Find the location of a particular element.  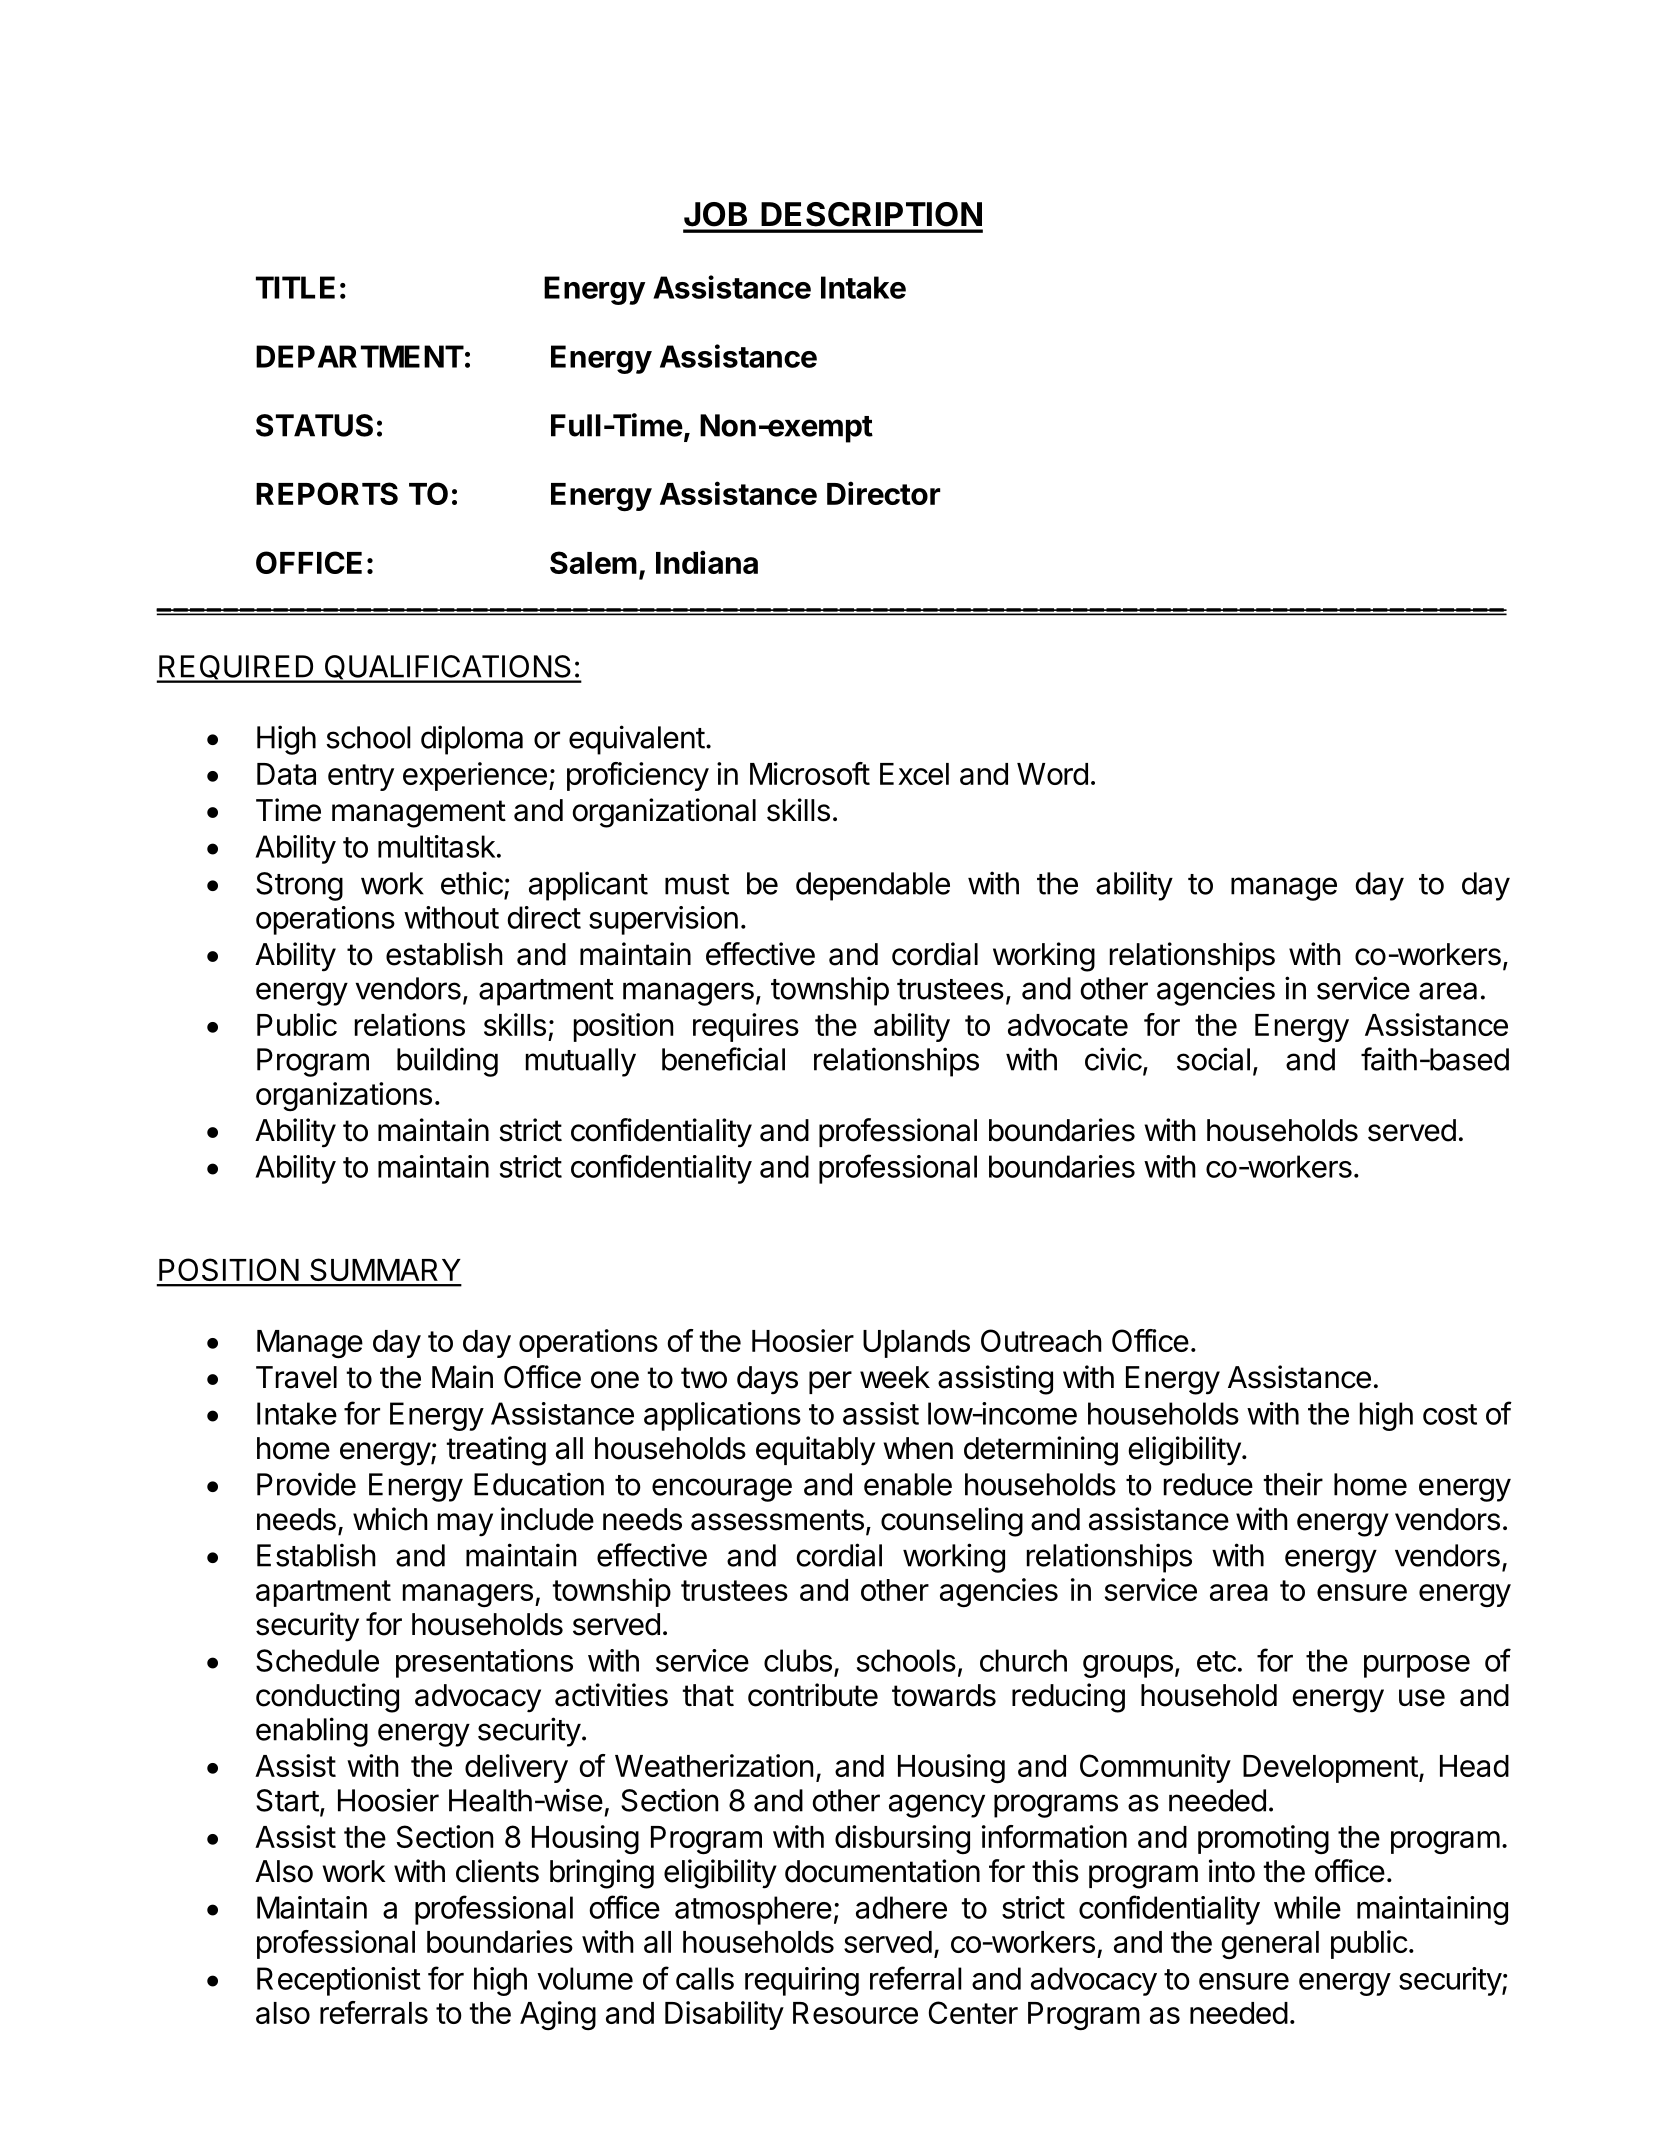

Word is located at coordinates (1052, 774).
